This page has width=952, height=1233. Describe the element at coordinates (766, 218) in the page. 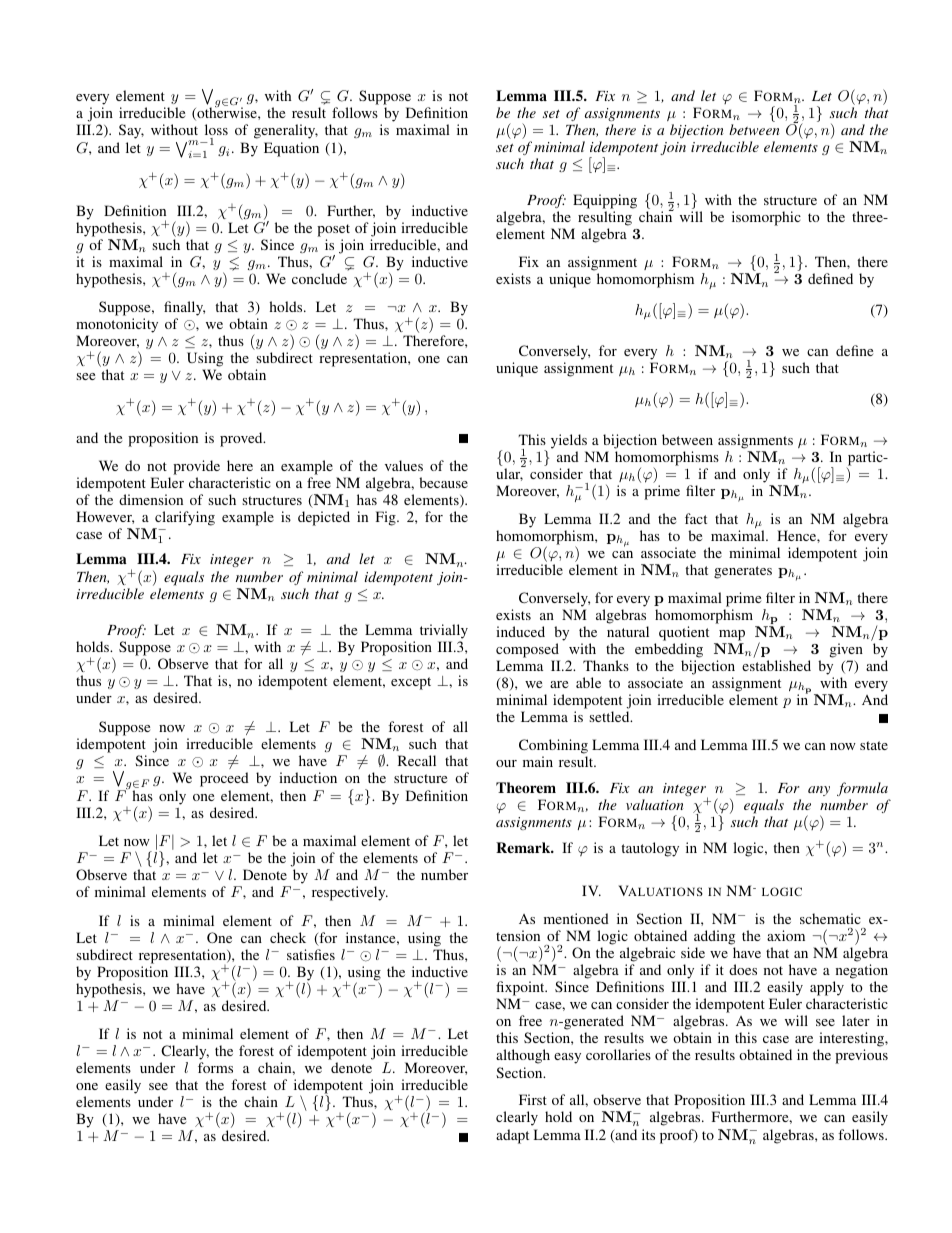

I see `isomorphic` at that location.
